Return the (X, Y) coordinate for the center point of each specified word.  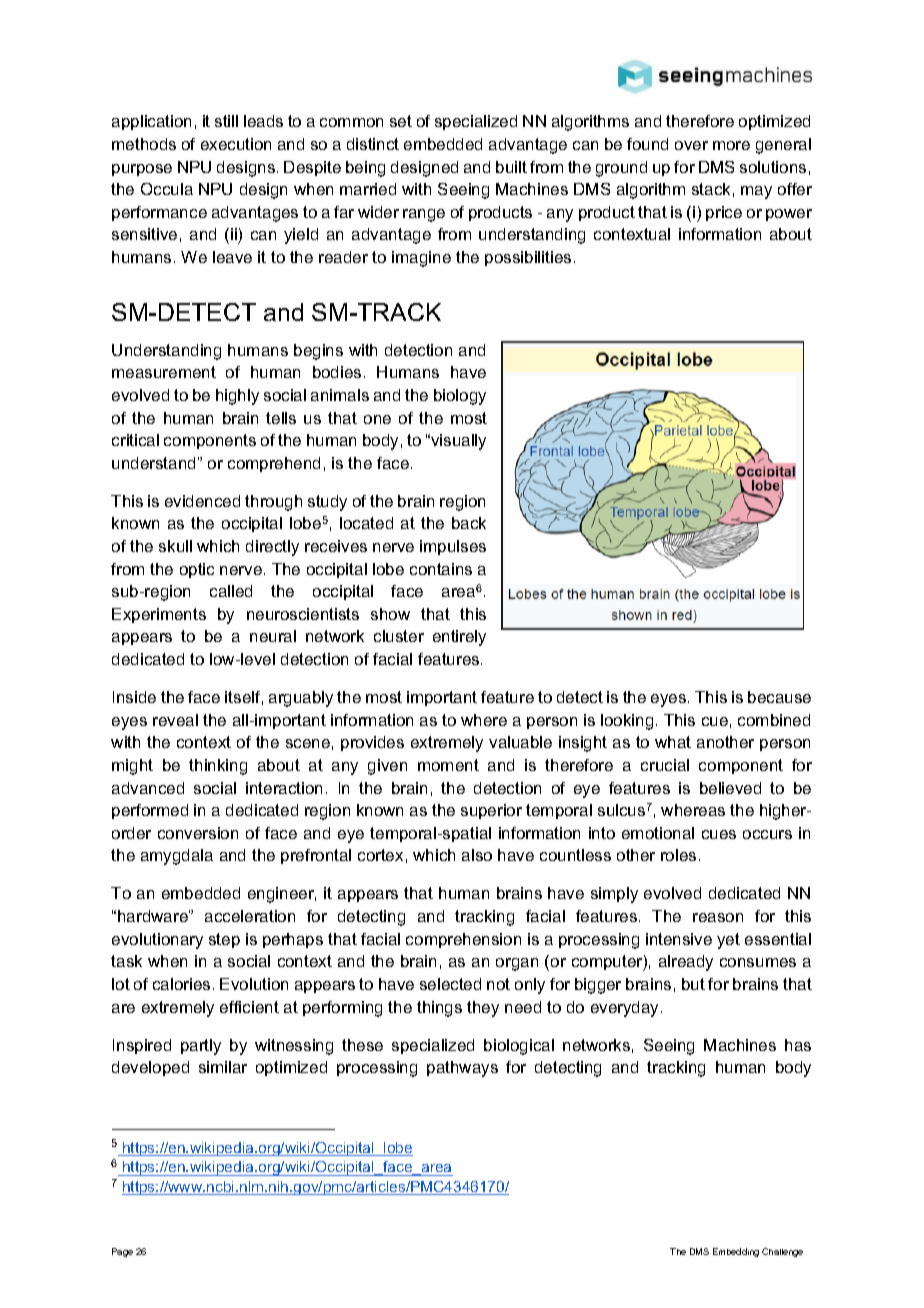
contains (441, 569)
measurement (164, 372)
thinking (218, 767)
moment (448, 765)
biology (460, 397)
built (511, 167)
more (731, 145)
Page (122, 1252)
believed (730, 788)
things (439, 1009)
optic (197, 570)
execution (236, 144)
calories (181, 984)
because (779, 697)
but (693, 984)
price (724, 213)
